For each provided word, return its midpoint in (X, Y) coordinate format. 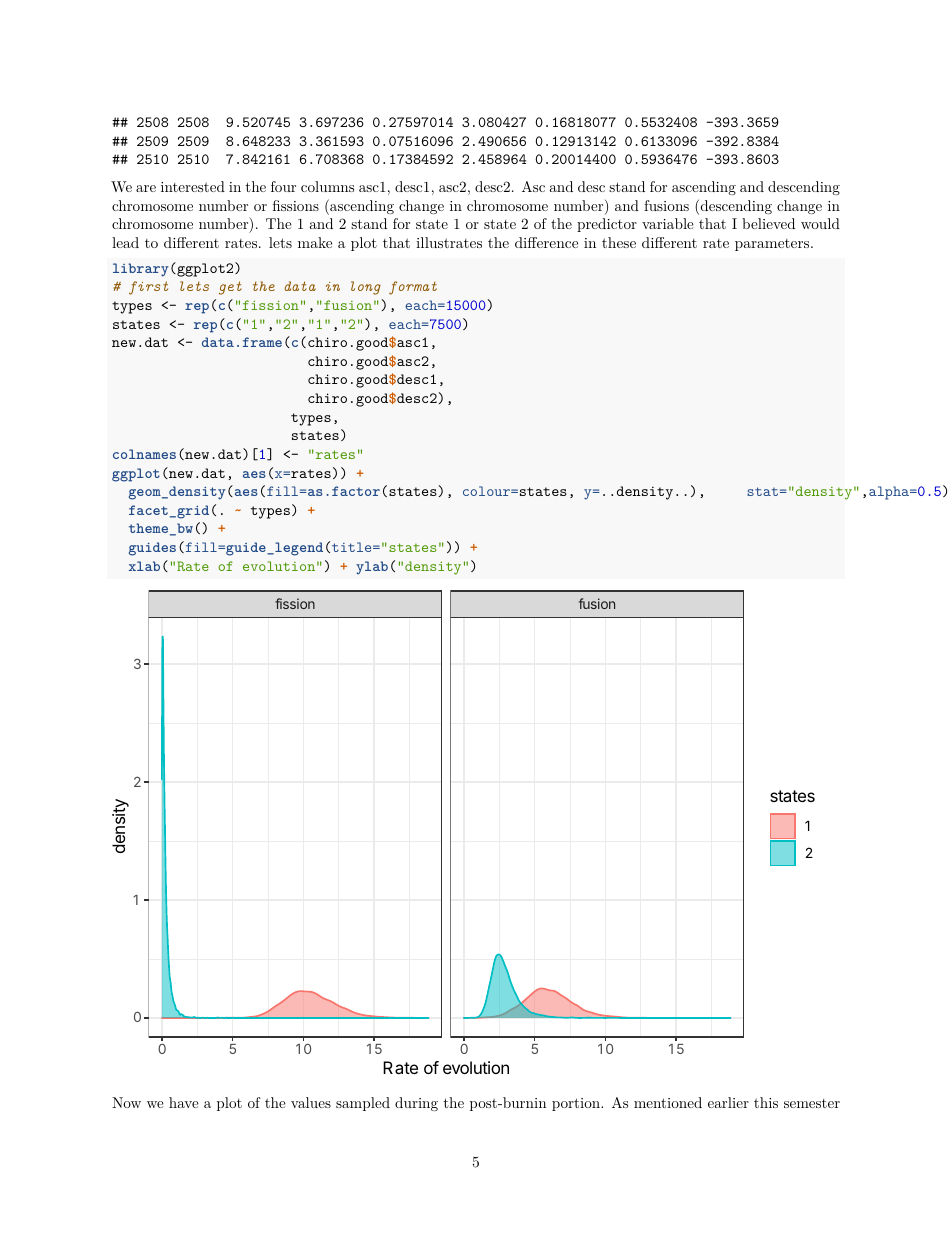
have (184, 1102)
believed (768, 223)
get (230, 288)
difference (546, 242)
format (413, 288)
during (416, 1104)
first (148, 288)
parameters (772, 245)
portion (577, 1104)
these (619, 242)
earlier (728, 1102)
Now (126, 1102)
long (366, 288)
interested (193, 186)
